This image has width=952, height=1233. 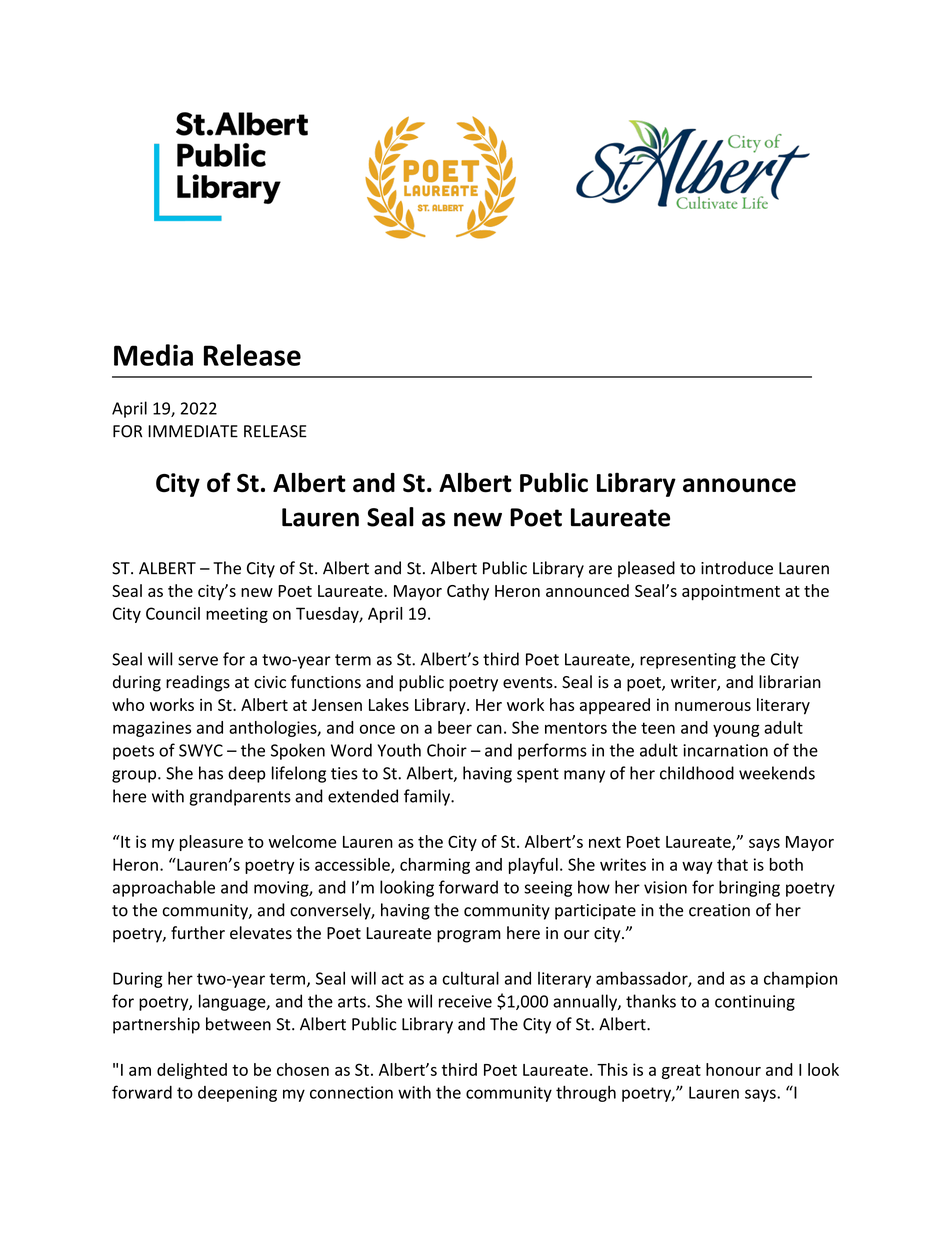 I want to click on numerous, so click(x=713, y=706).
